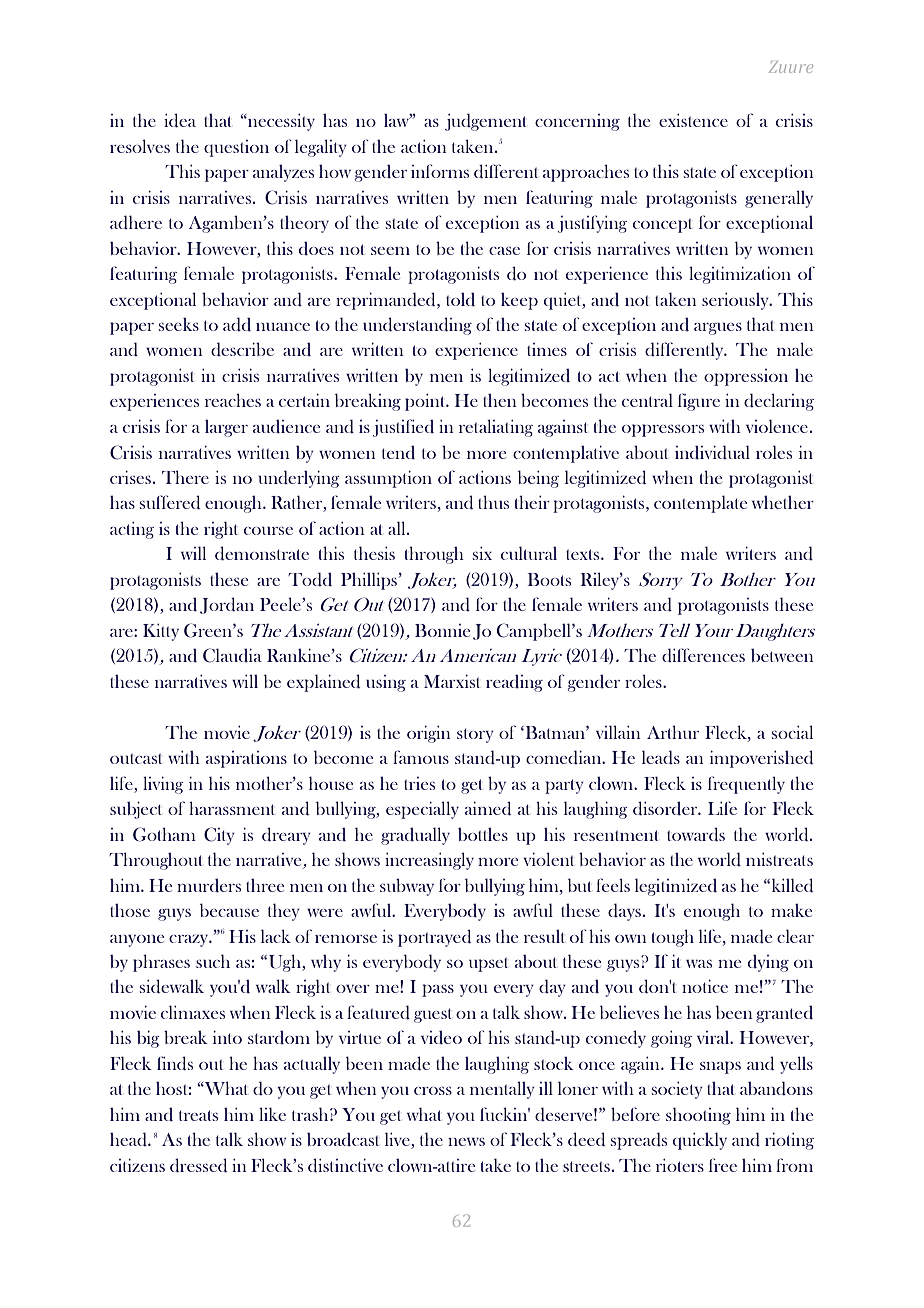  Describe the element at coordinates (209, 885) in the screenshot. I see `murders` at that location.
